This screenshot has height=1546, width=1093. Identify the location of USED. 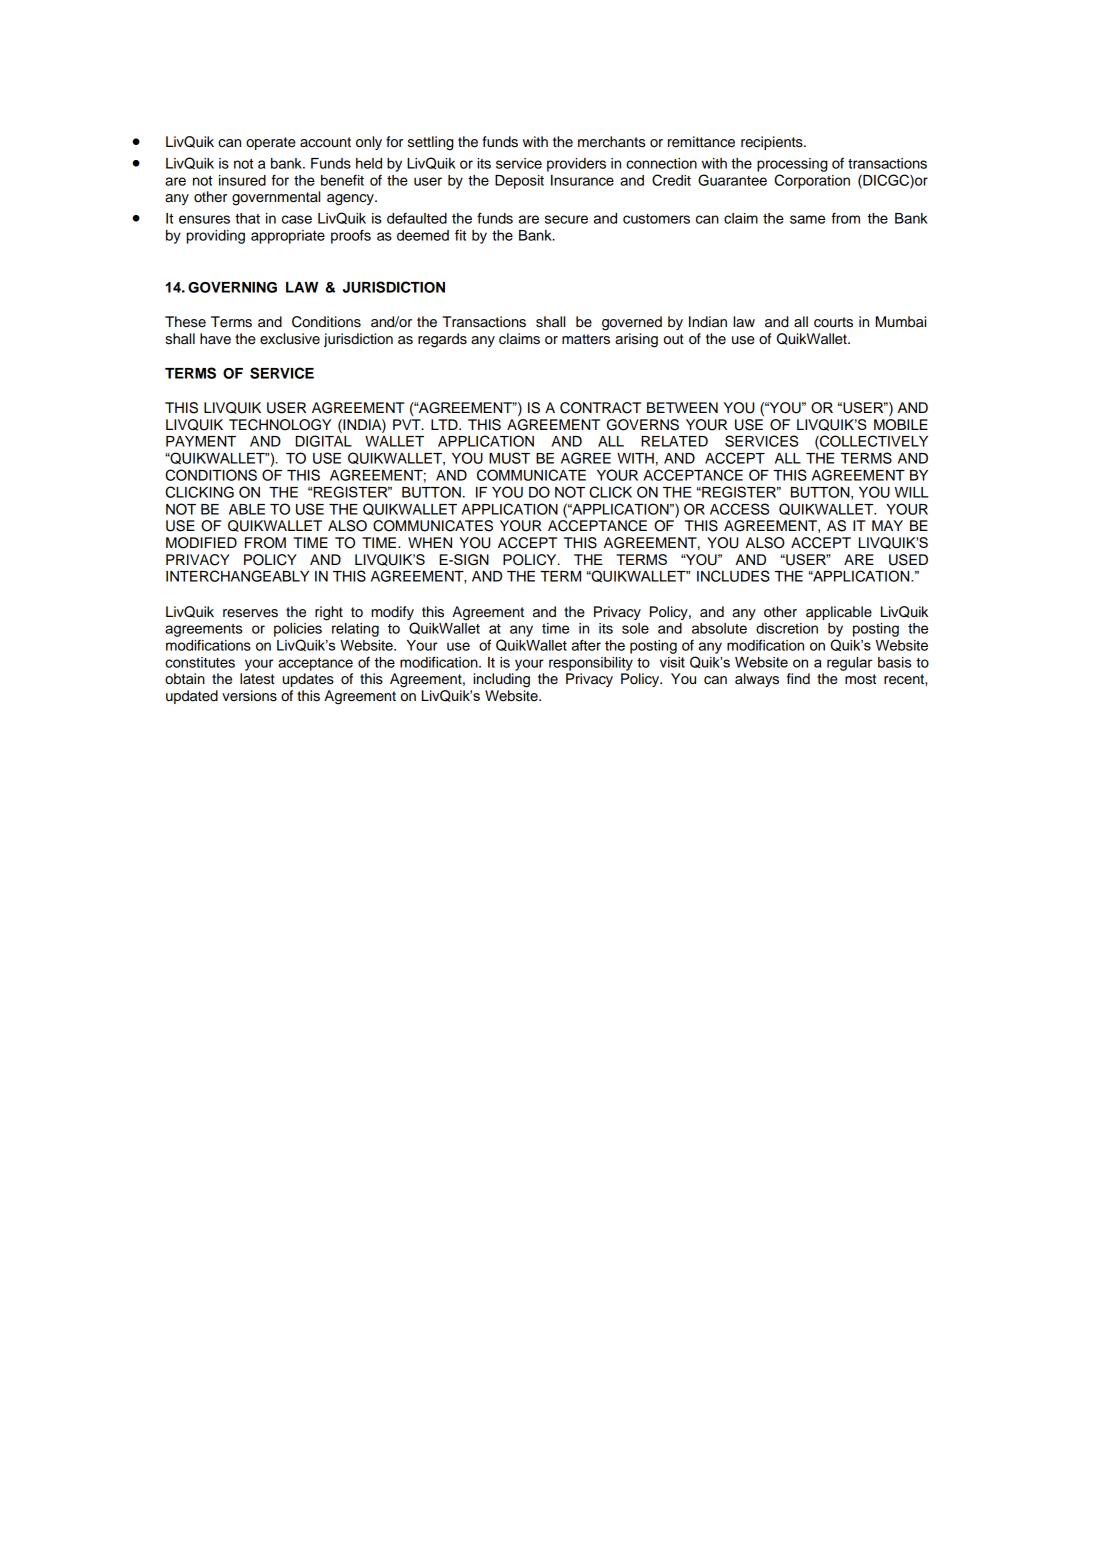
(908, 560).
